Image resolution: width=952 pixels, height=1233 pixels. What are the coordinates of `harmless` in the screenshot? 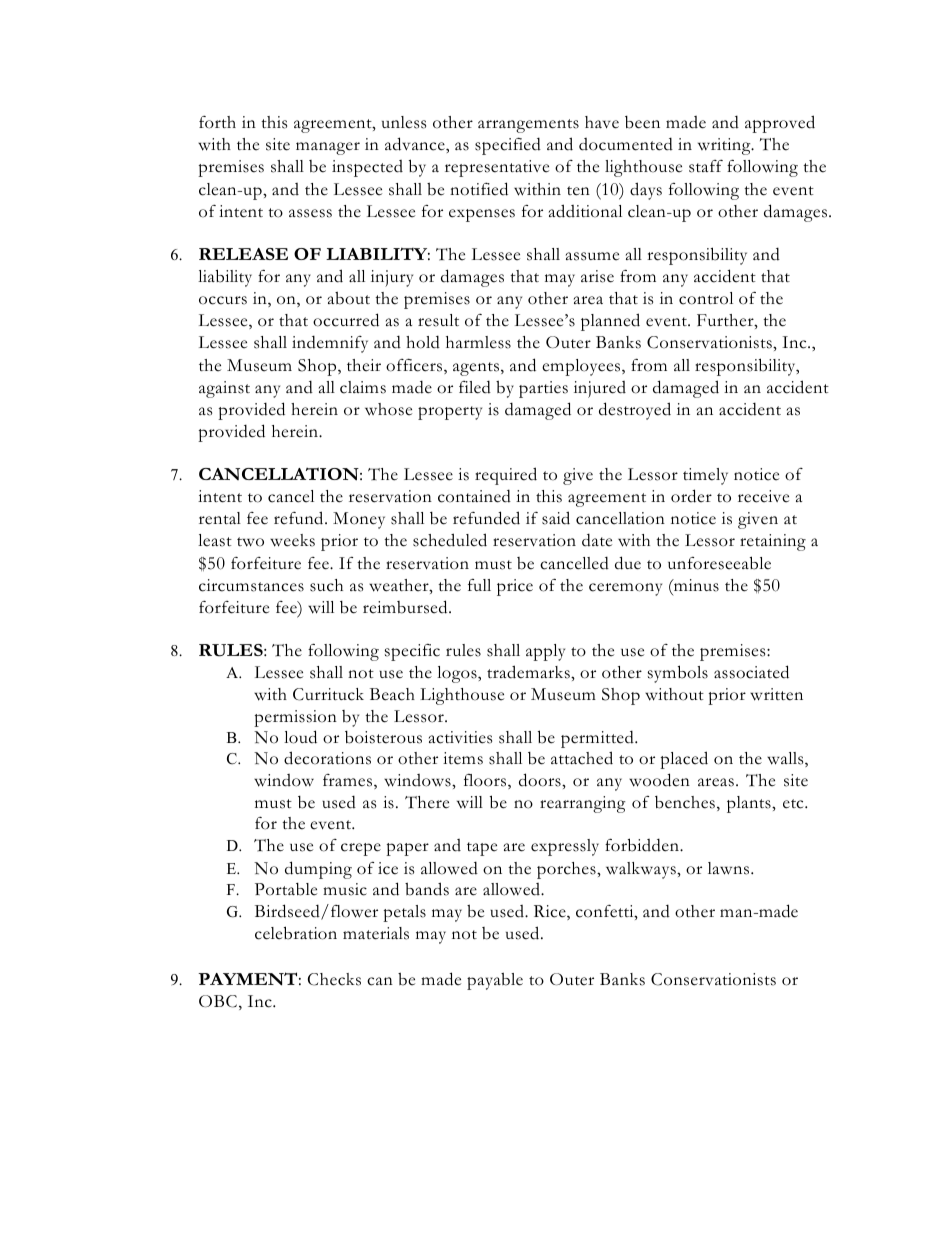 It's located at (478, 342).
